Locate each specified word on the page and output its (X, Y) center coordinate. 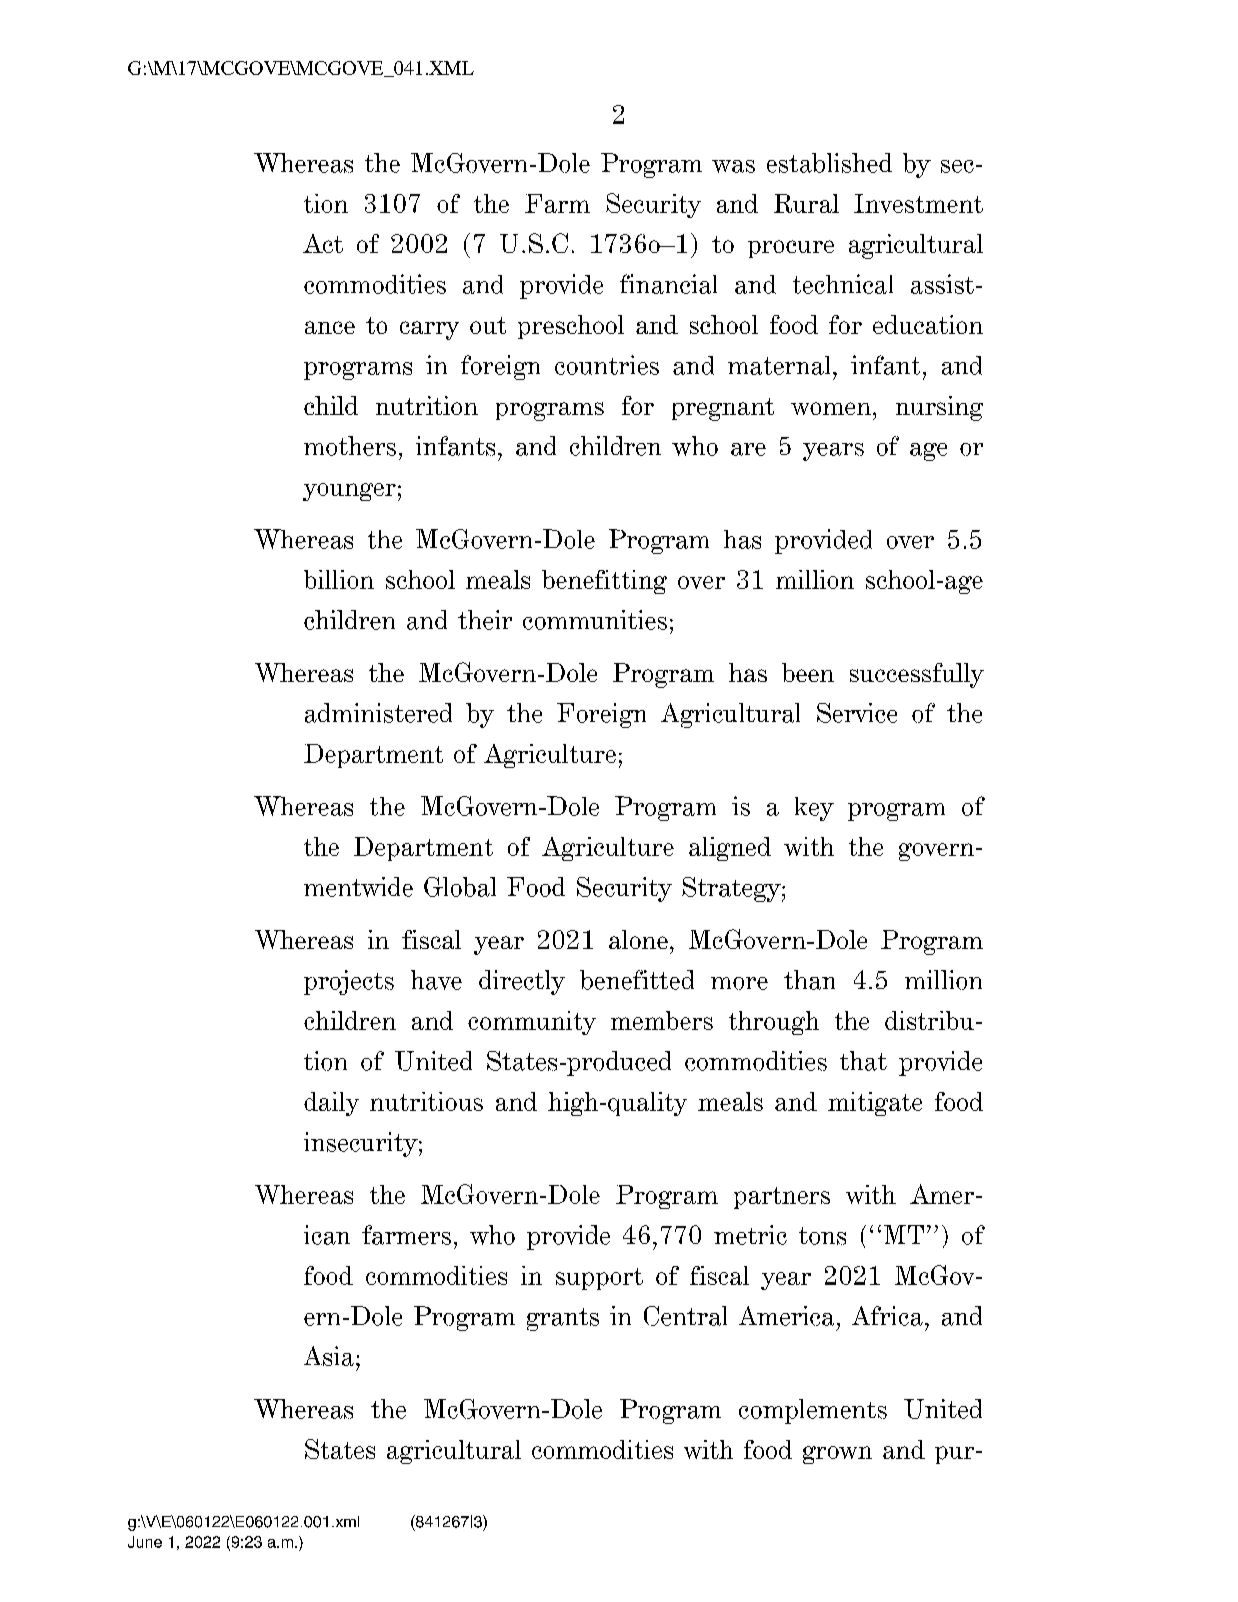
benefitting (604, 582)
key (814, 809)
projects (349, 982)
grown (837, 1455)
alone (638, 939)
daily (331, 1104)
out (488, 325)
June (145, 1542)
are (748, 449)
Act (323, 243)
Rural (806, 203)
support (599, 1279)
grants (563, 1319)
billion (339, 579)
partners (782, 1198)
